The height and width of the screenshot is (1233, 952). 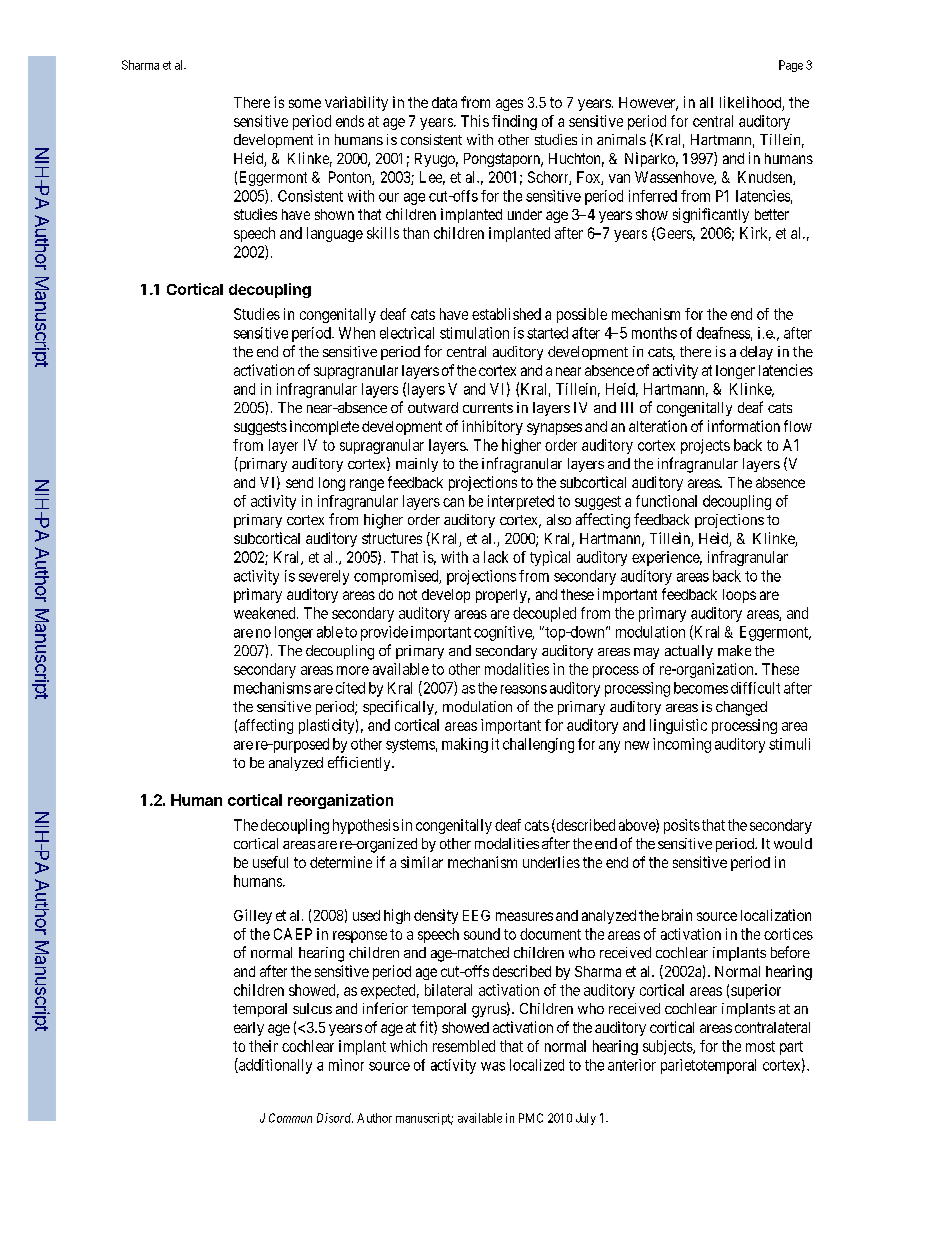 What do you see at coordinates (547, 333) in the screenshot?
I see `started` at bounding box center [547, 333].
